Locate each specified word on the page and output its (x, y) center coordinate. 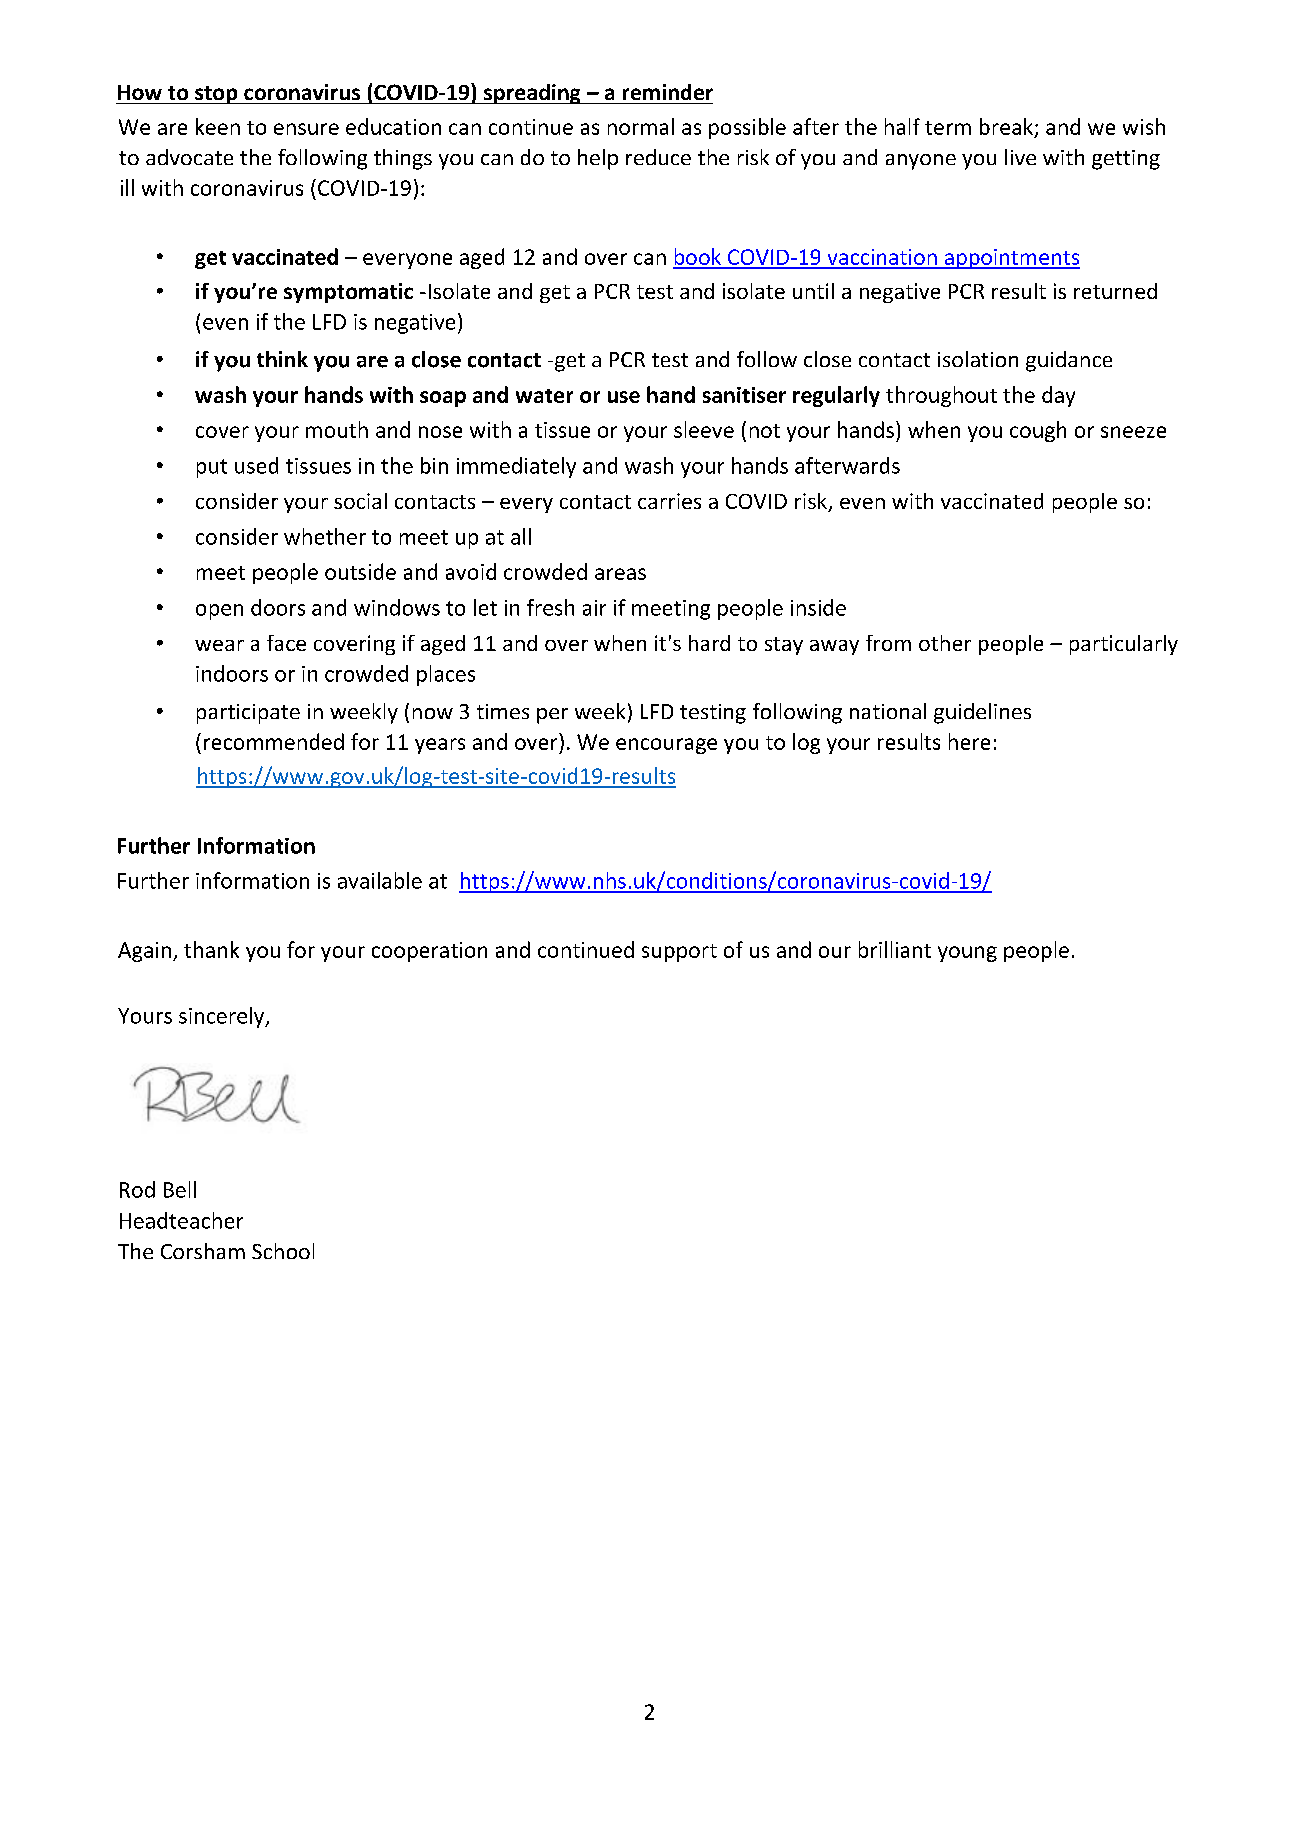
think (282, 359)
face (286, 643)
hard (709, 643)
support (679, 953)
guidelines (982, 713)
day (1058, 396)
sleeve (704, 429)
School (283, 1251)
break (1007, 128)
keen (218, 126)
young (967, 954)
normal (641, 126)
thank (211, 949)
